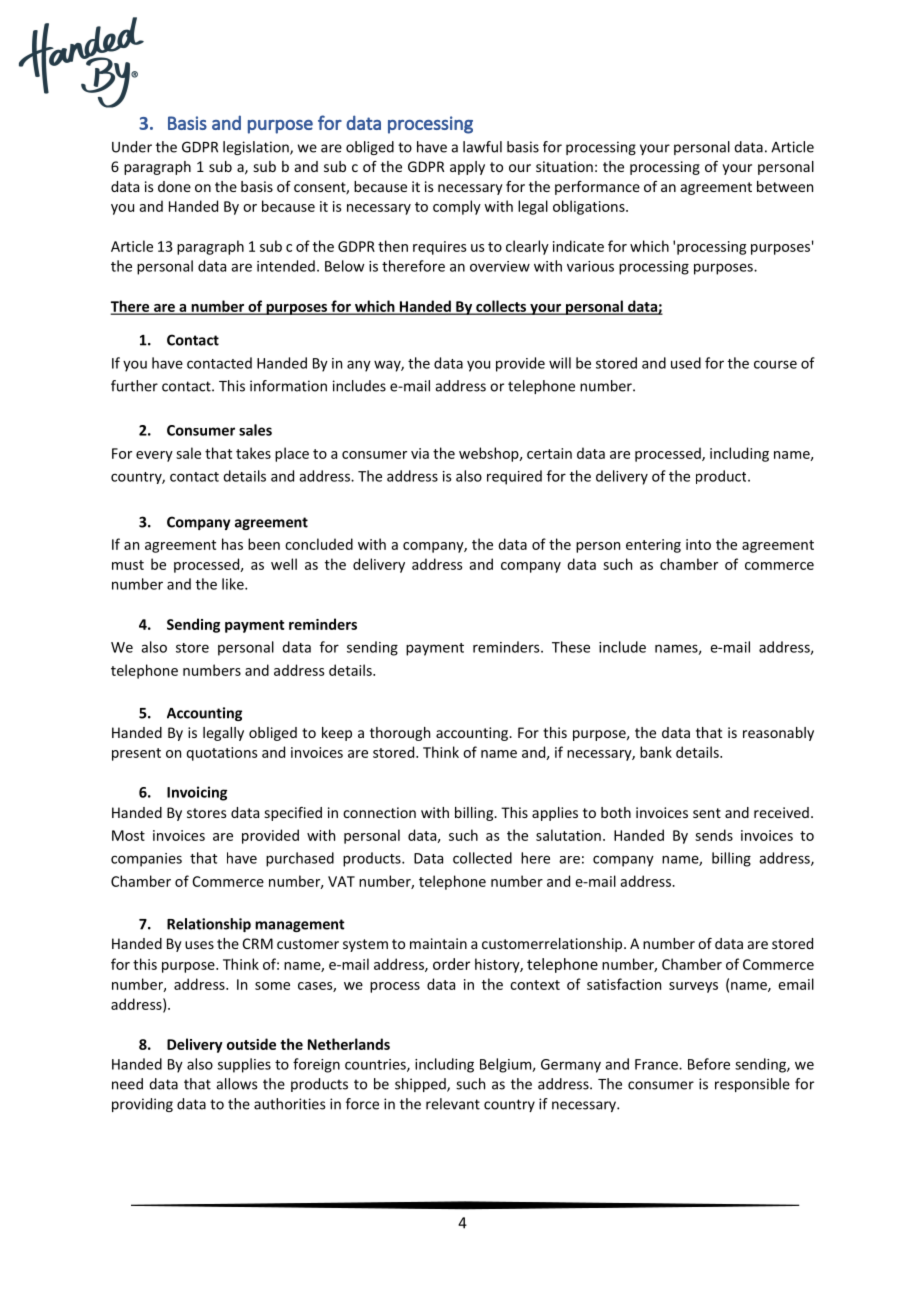 The width and height of the image is (924, 1308). Describe the element at coordinates (400, 734) in the image. I see `thorough` at that location.
